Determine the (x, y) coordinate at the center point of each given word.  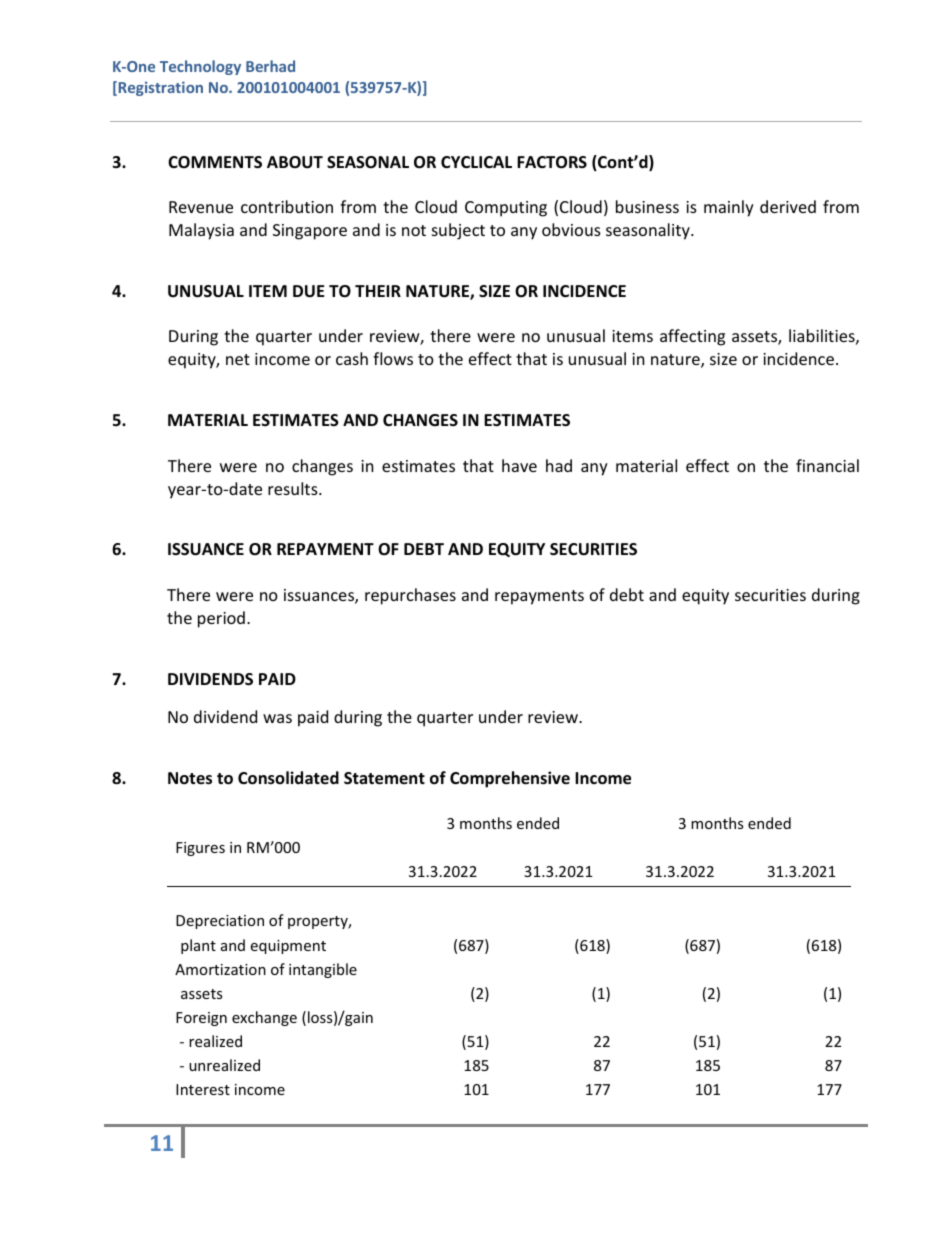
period (221, 619)
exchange (264, 1018)
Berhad (270, 66)
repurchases (410, 596)
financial (827, 465)
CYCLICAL (476, 162)
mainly (729, 208)
